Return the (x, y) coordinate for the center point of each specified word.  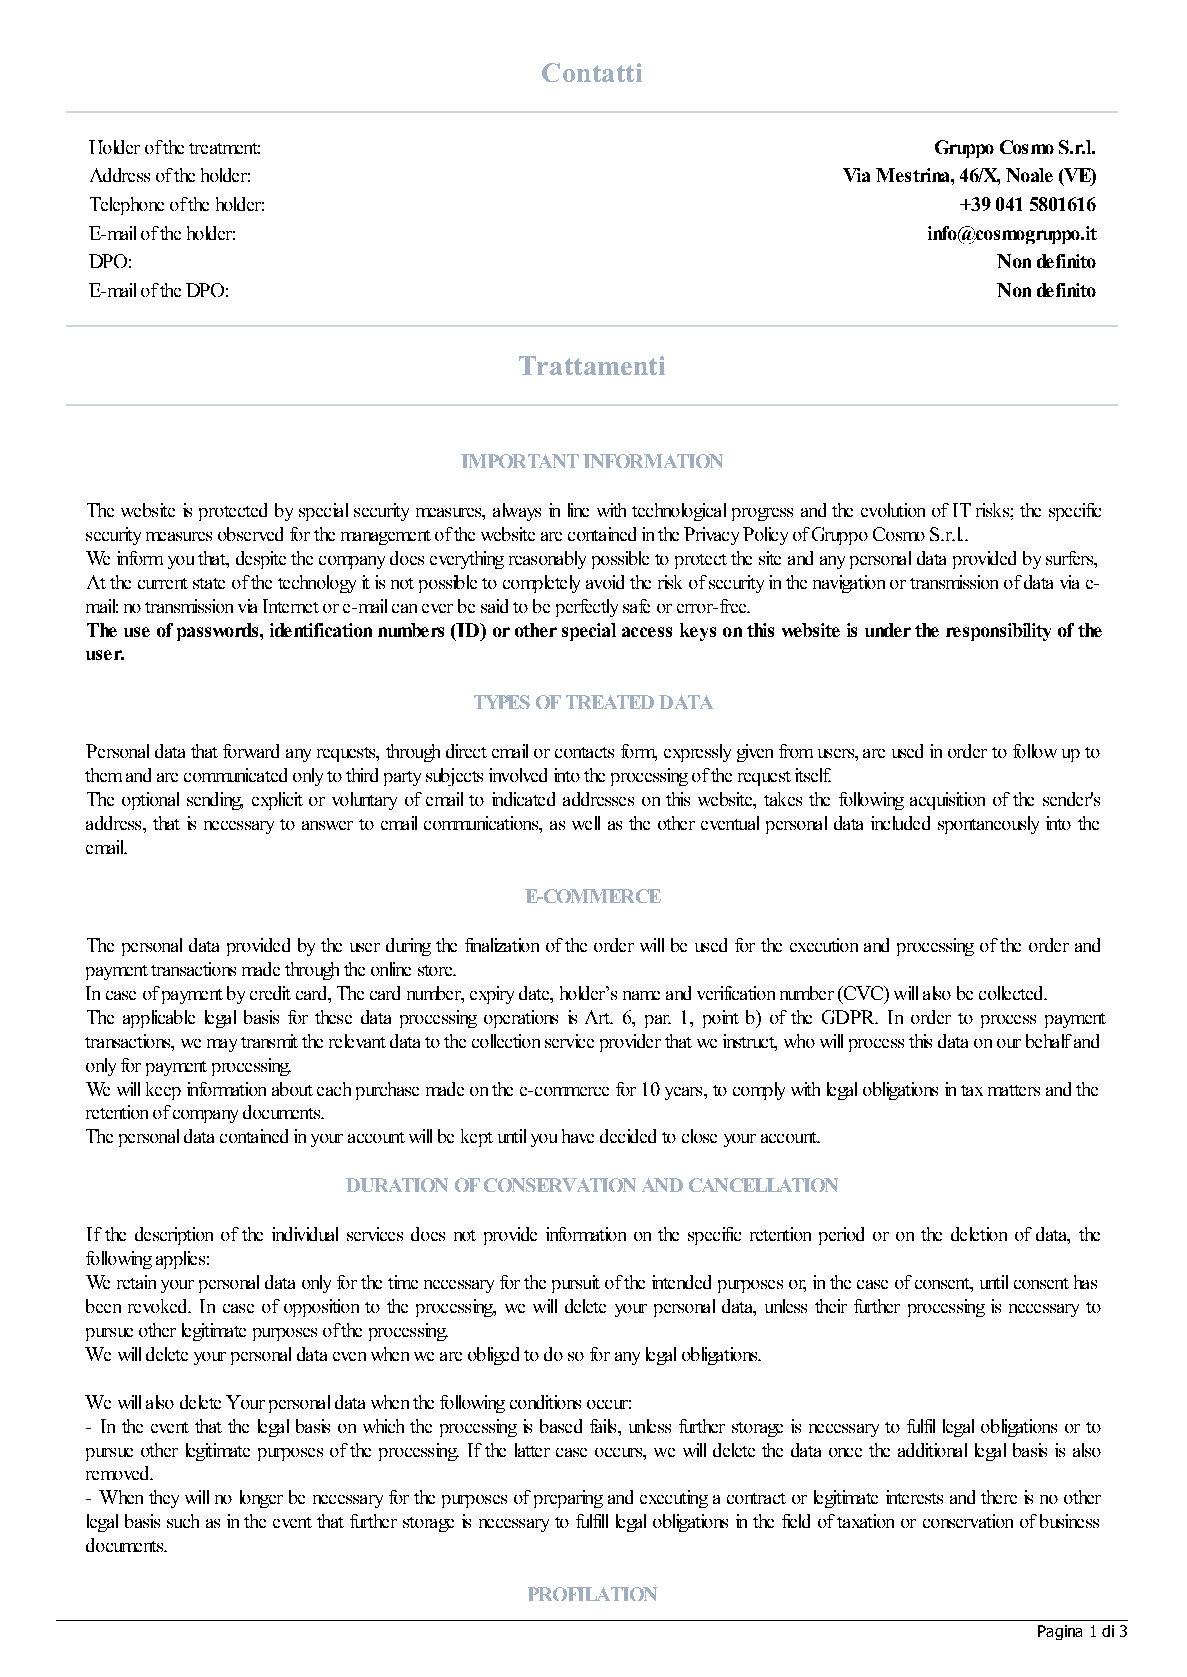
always (517, 512)
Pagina (1060, 1632)
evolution (893, 510)
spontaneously (988, 825)
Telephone (127, 206)
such (183, 1521)
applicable (159, 1019)
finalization (502, 945)
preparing (568, 1499)
